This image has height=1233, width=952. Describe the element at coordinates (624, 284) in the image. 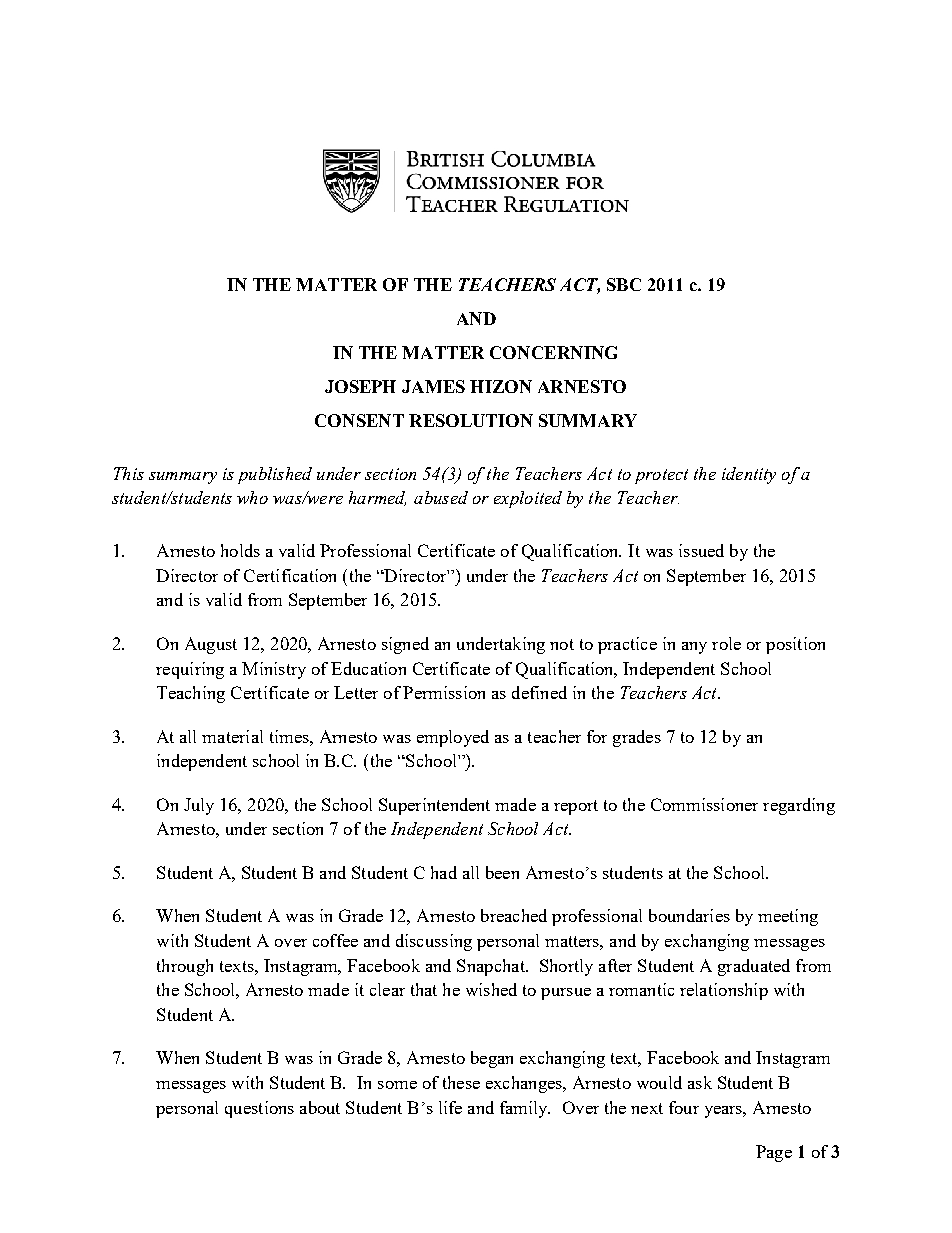

I see `SBC` at that location.
